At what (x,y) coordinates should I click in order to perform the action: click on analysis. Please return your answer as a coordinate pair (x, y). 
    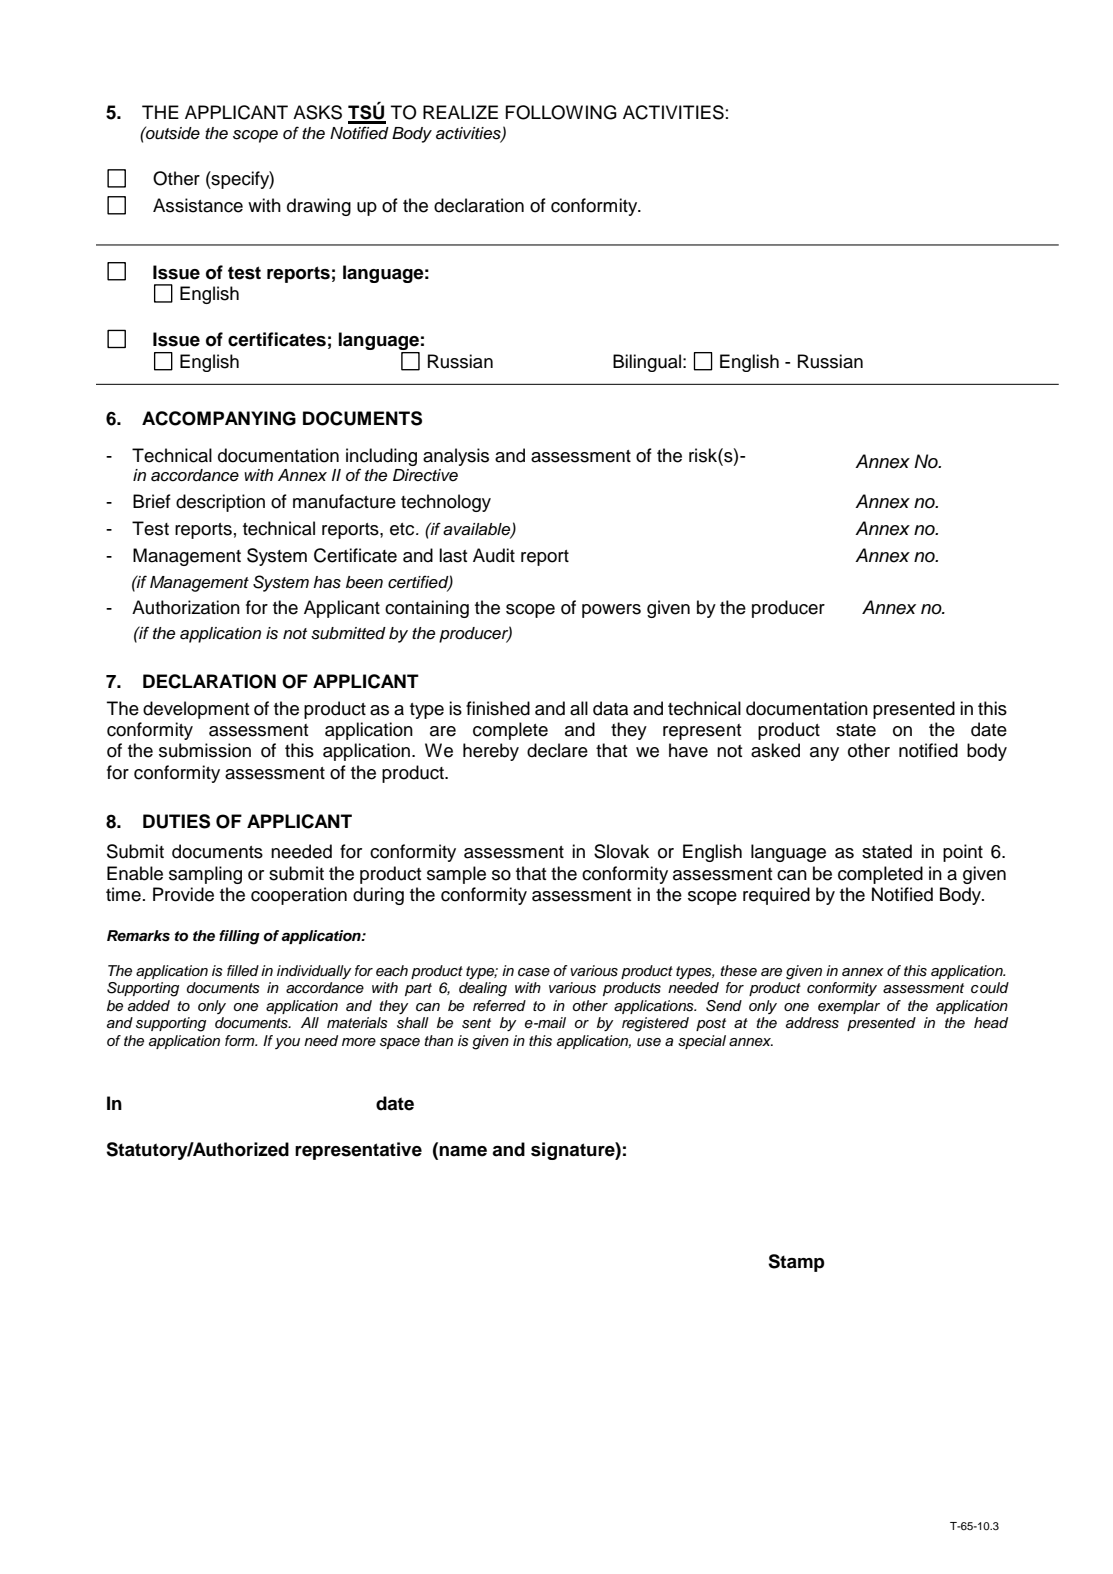
    Looking at the image, I should click on (456, 457).
